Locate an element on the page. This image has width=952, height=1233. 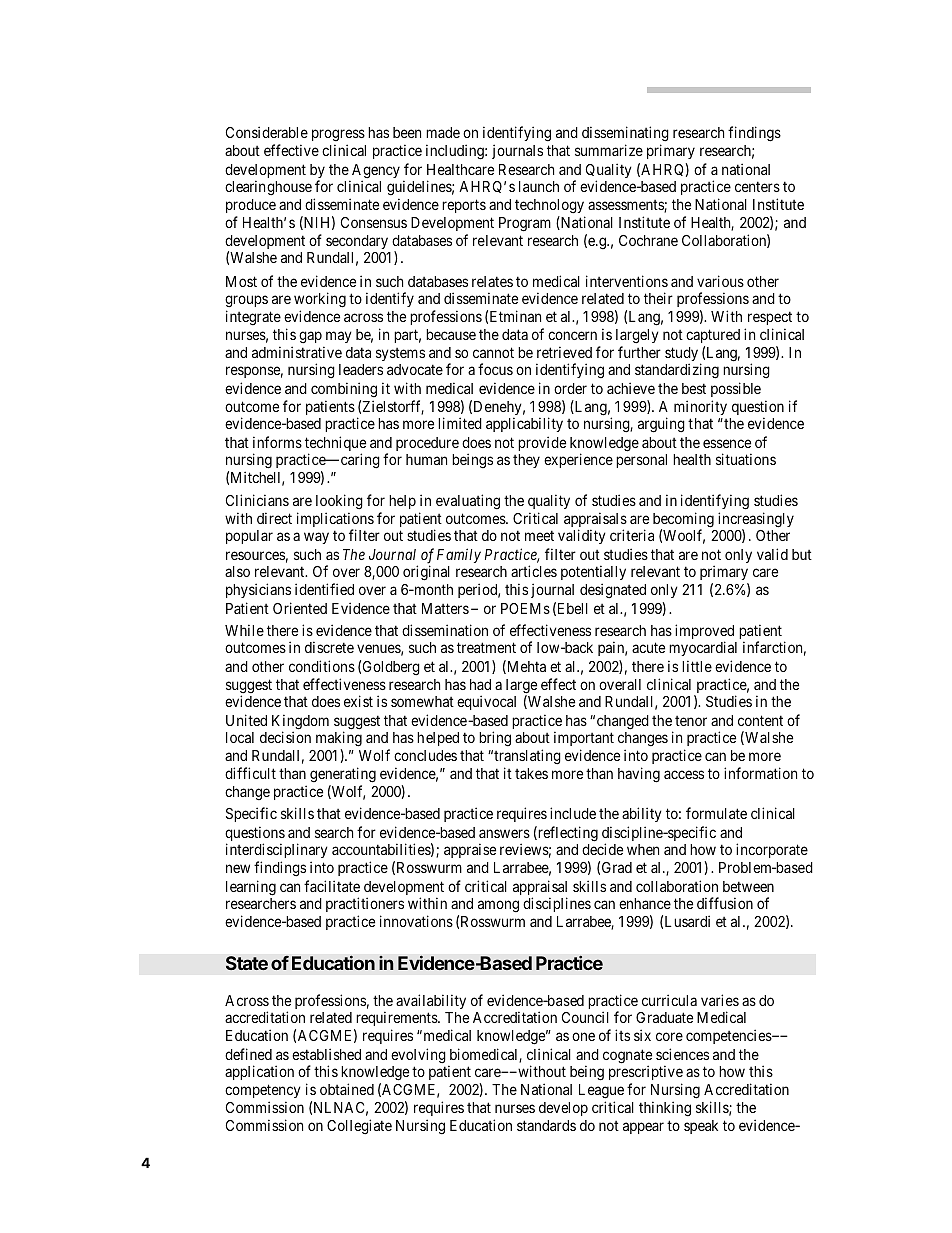
treatment is located at coordinates (486, 648).
